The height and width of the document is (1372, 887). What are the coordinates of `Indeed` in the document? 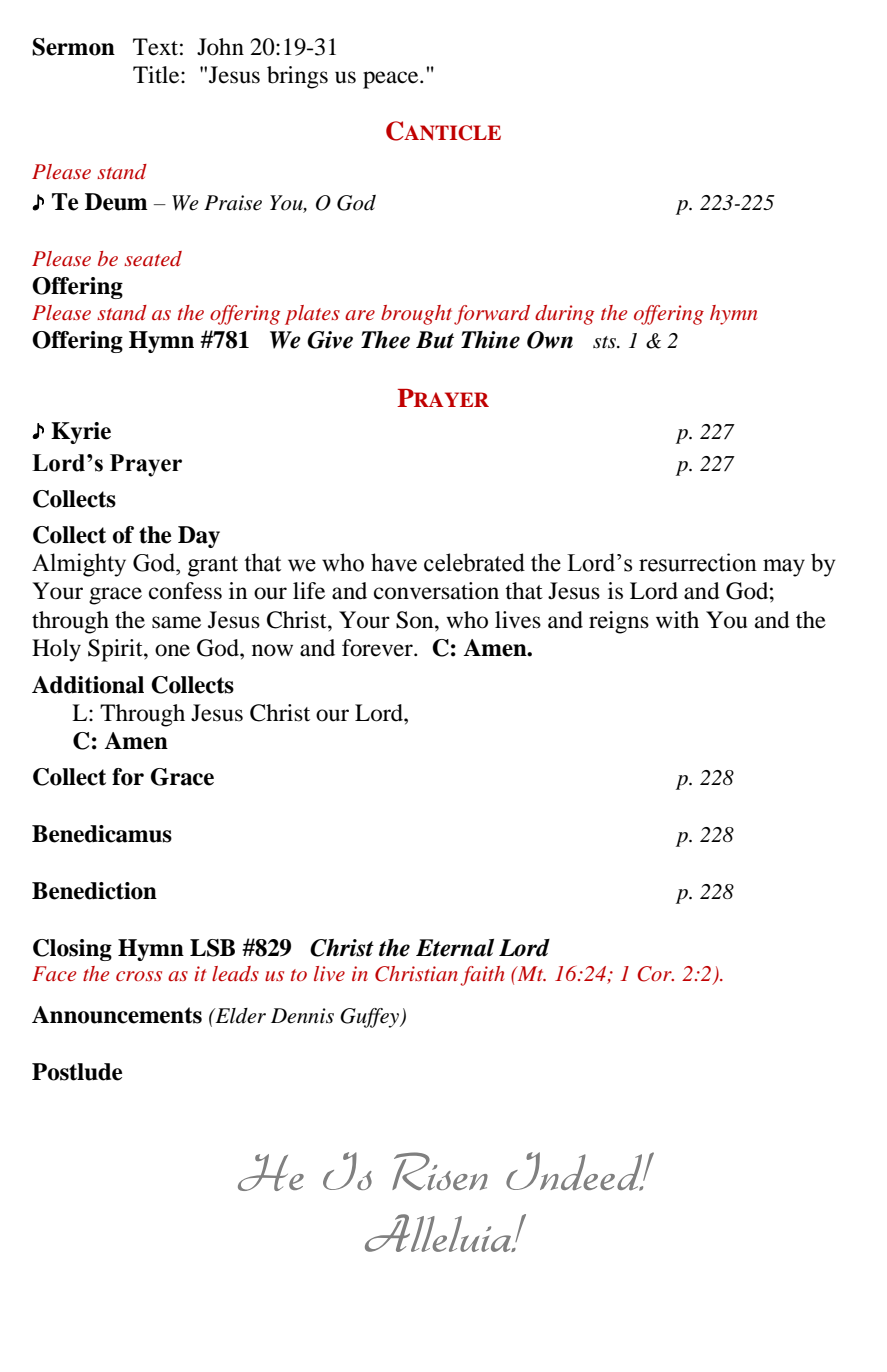 It's located at (575, 1171).
